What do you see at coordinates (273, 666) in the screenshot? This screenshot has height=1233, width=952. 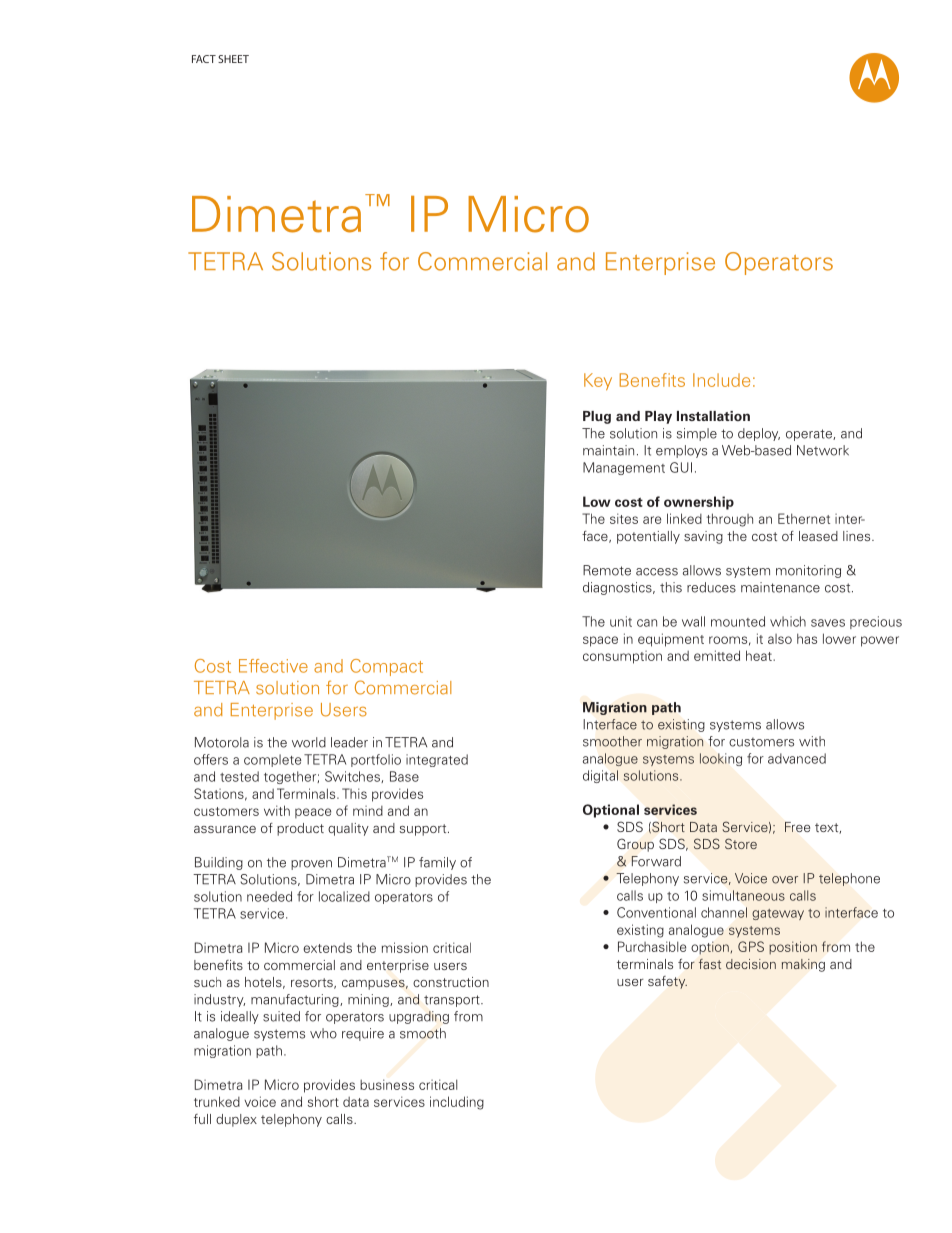 I see `Effective` at bounding box center [273, 666].
